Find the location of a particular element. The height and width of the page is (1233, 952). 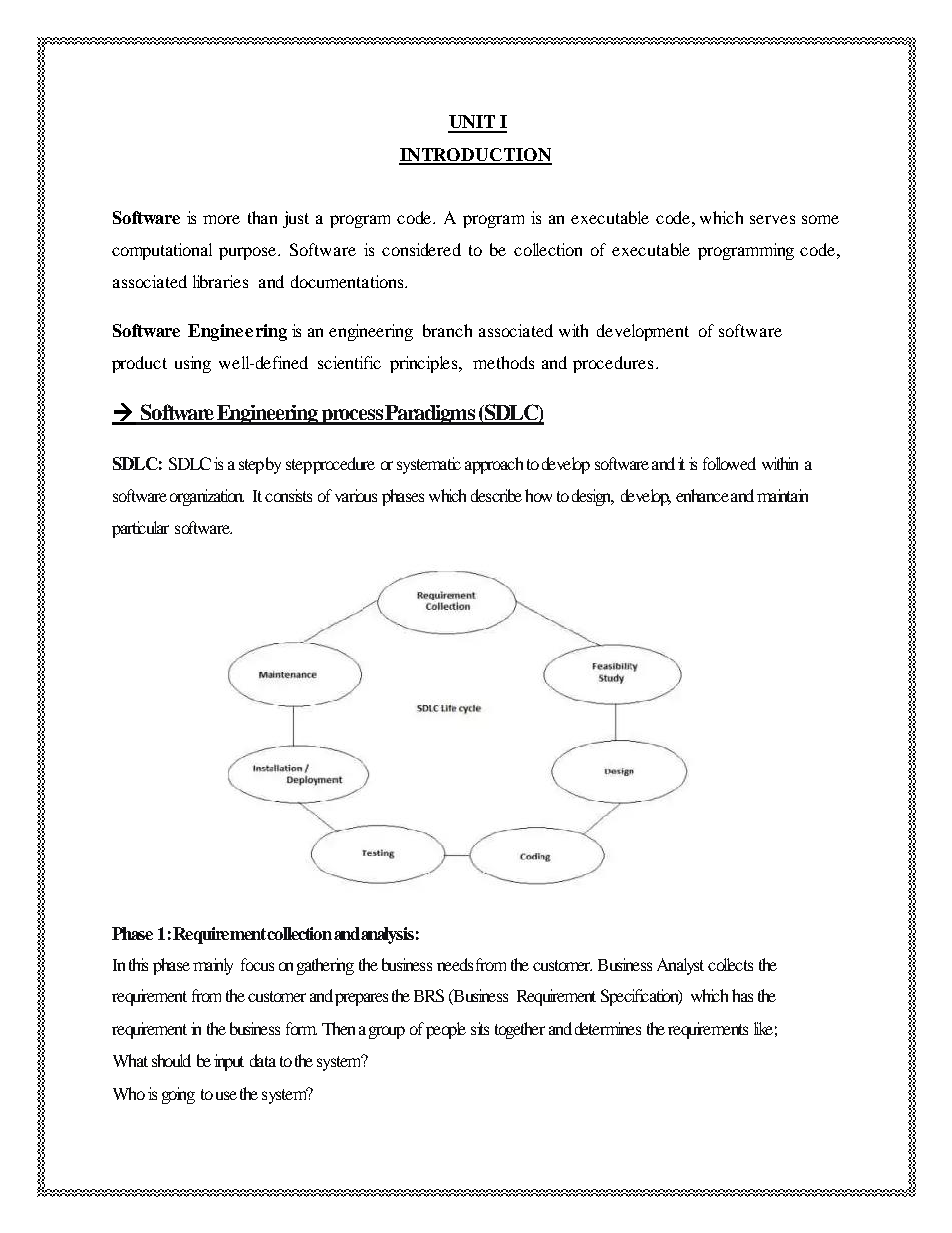

analysis is located at coordinates (387, 935).
